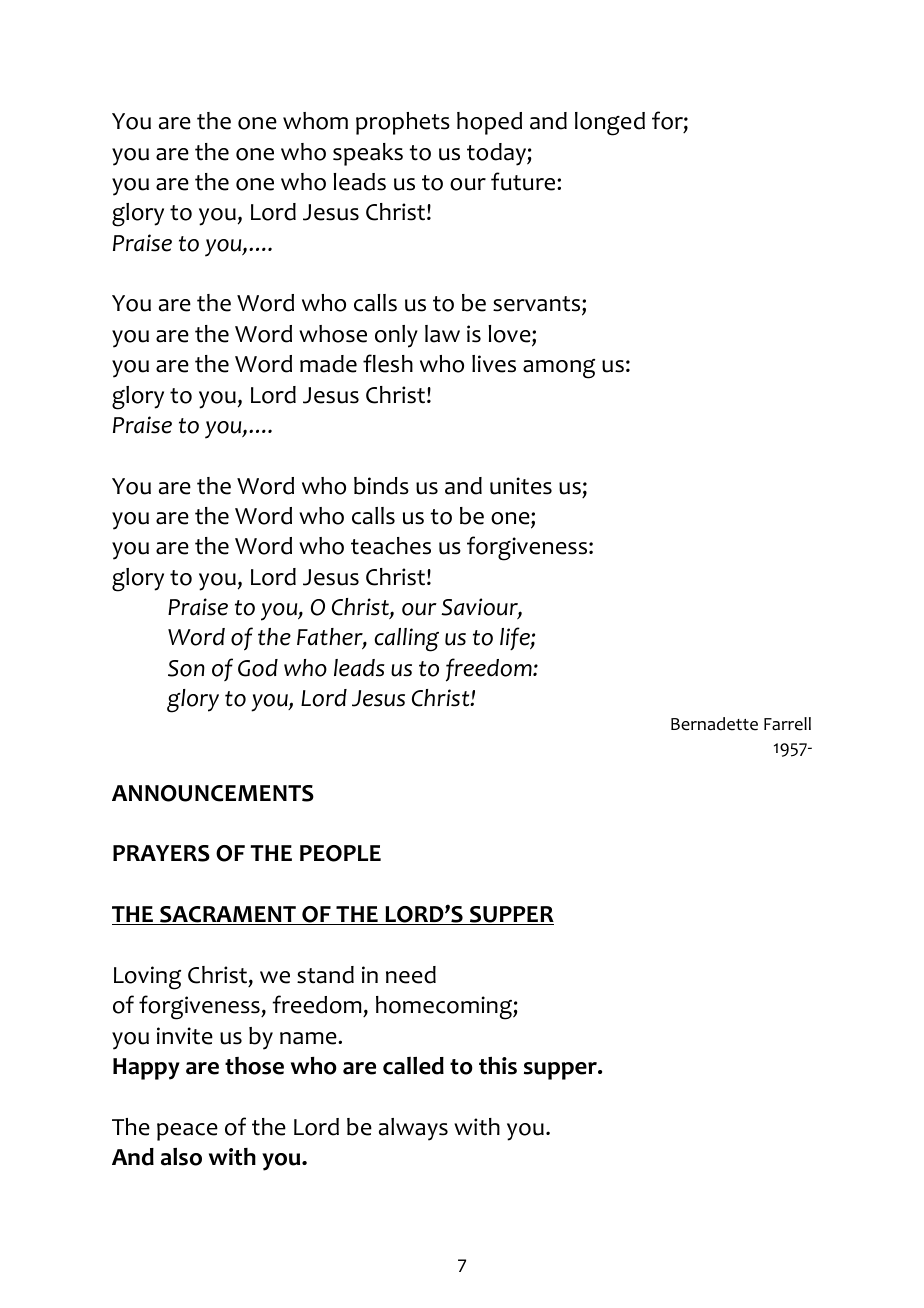  What do you see at coordinates (340, 853) in the screenshot?
I see `PEOPLE` at bounding box center [340, 853].
